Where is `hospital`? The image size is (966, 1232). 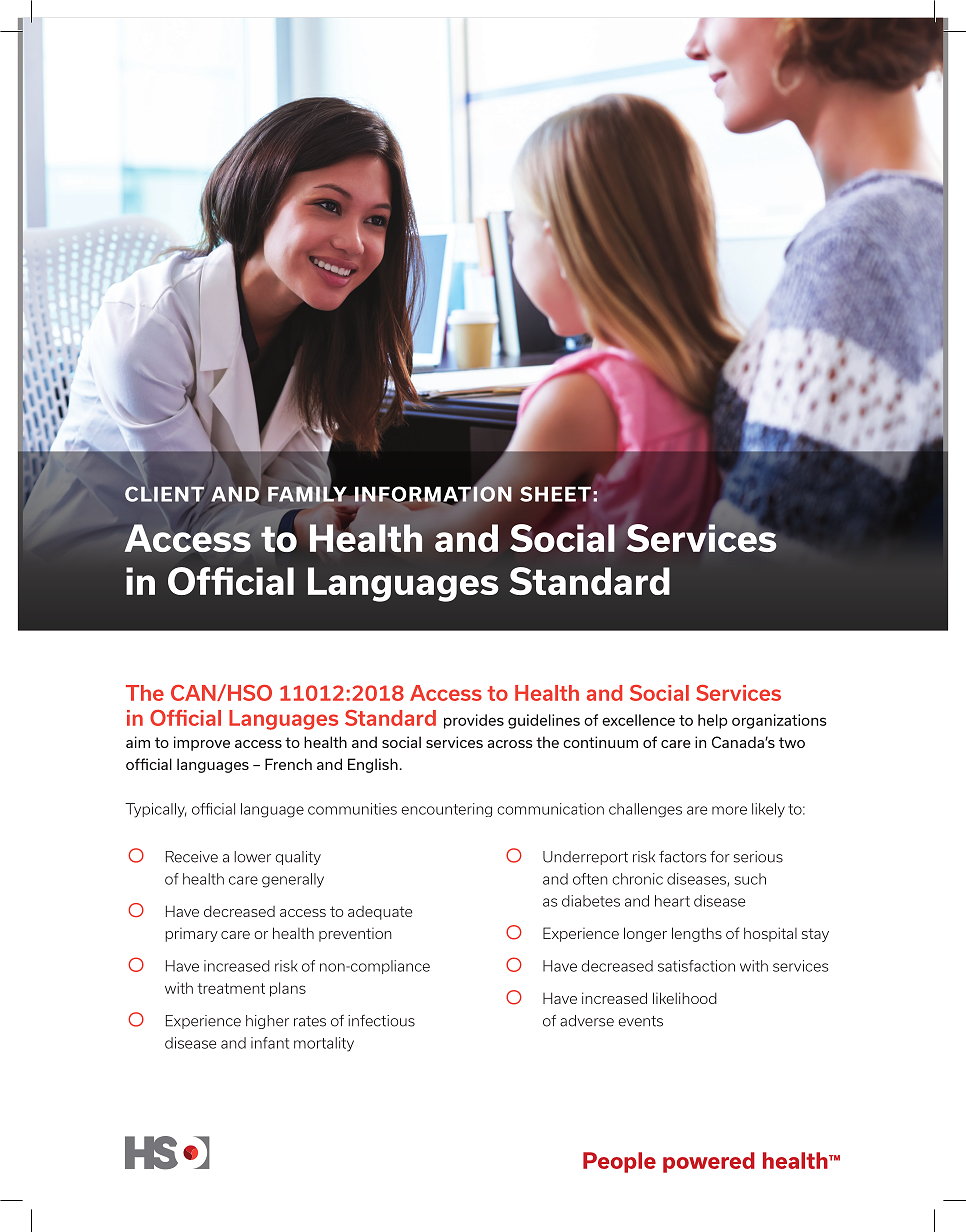
hospital is located at coordinates (770, 934).
